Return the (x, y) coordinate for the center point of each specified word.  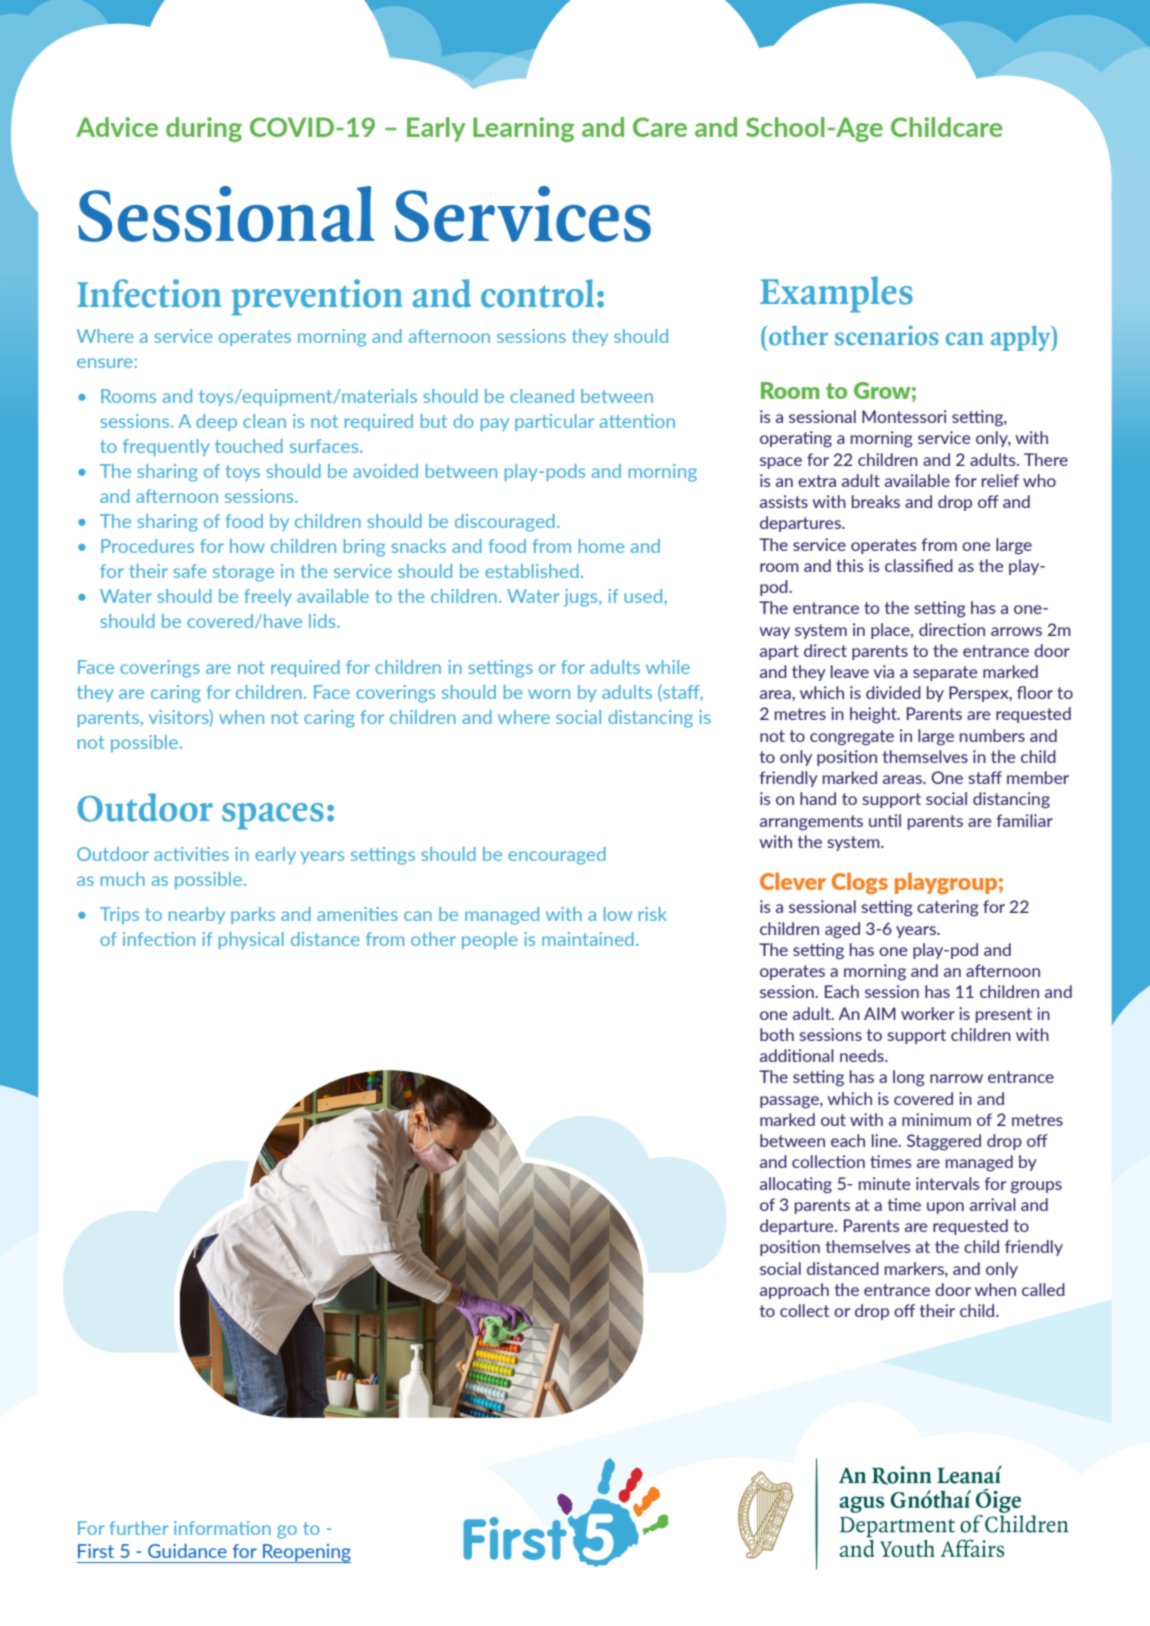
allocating (796, 1185)
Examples (836, 294)
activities (191, 854)
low (618, 914)
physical (251, 940)
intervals (948, 1183)
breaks (876, 501)
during (204, 129)
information (222, 1528)
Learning (523, 129)
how (247, 546)
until (885, 820)
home (602, 546)
